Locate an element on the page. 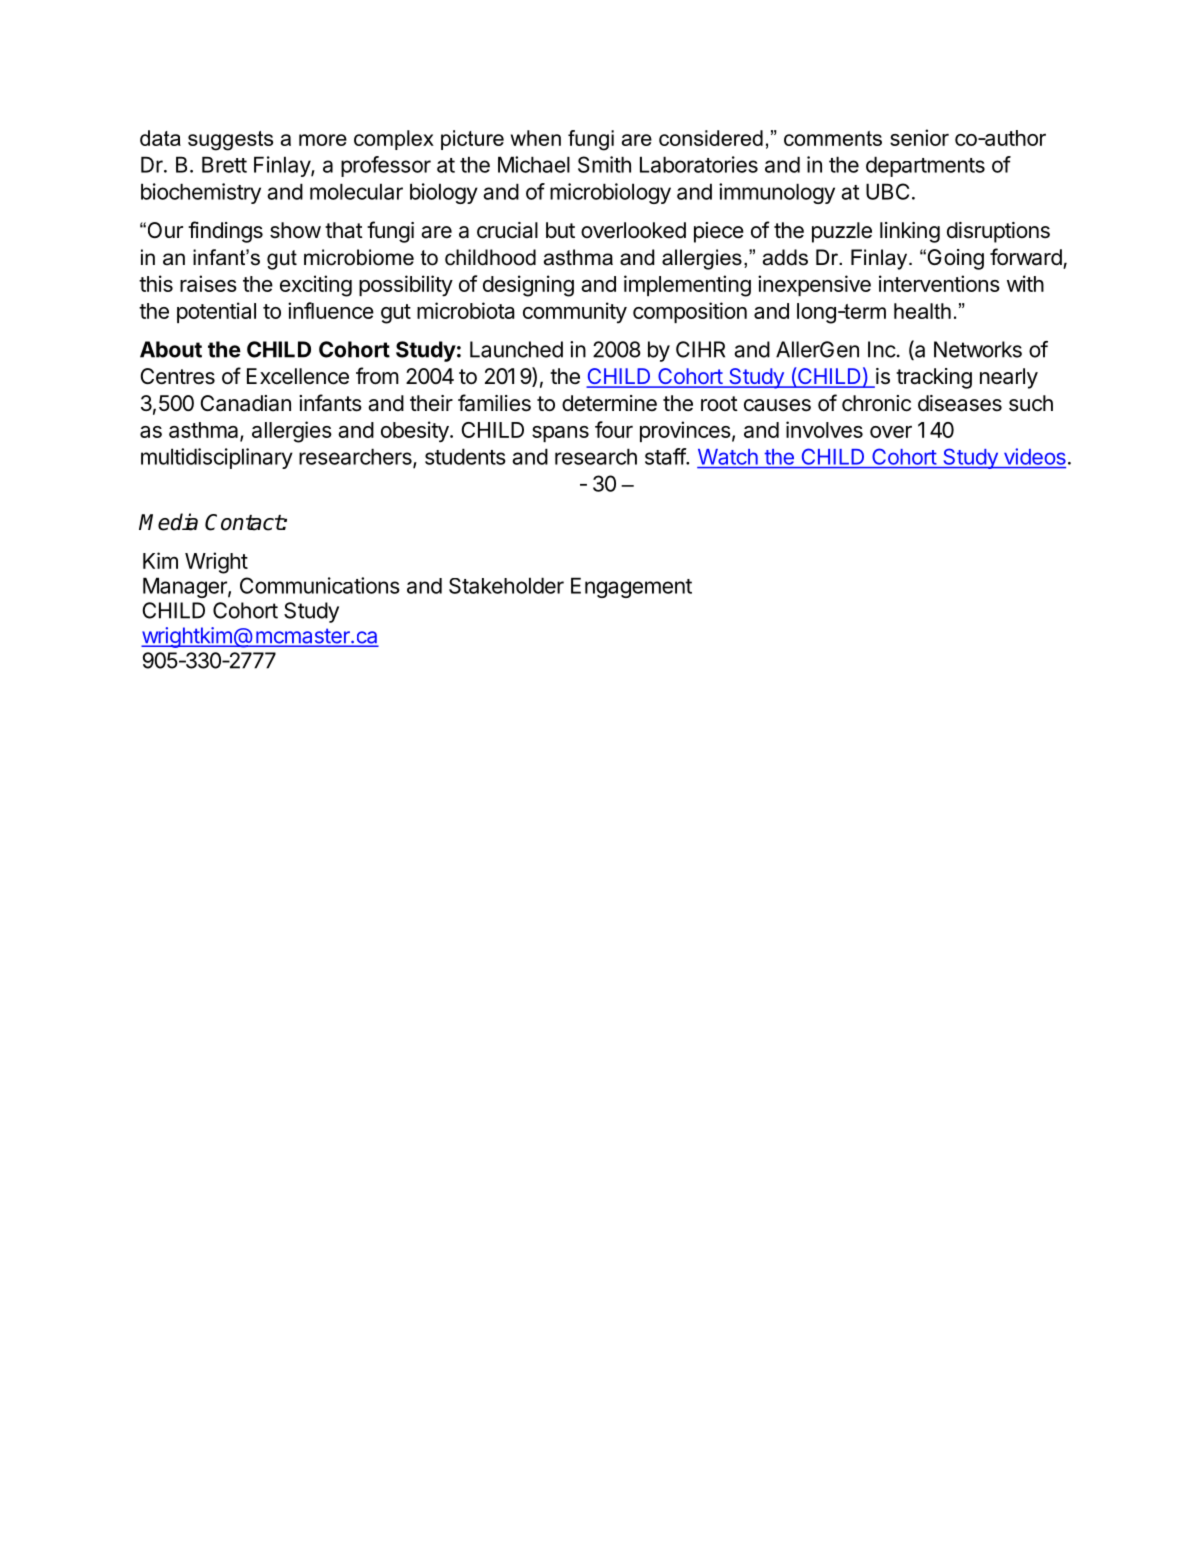 The image size is (1203, 1557). Smith is located at coordinates (604, 164).
